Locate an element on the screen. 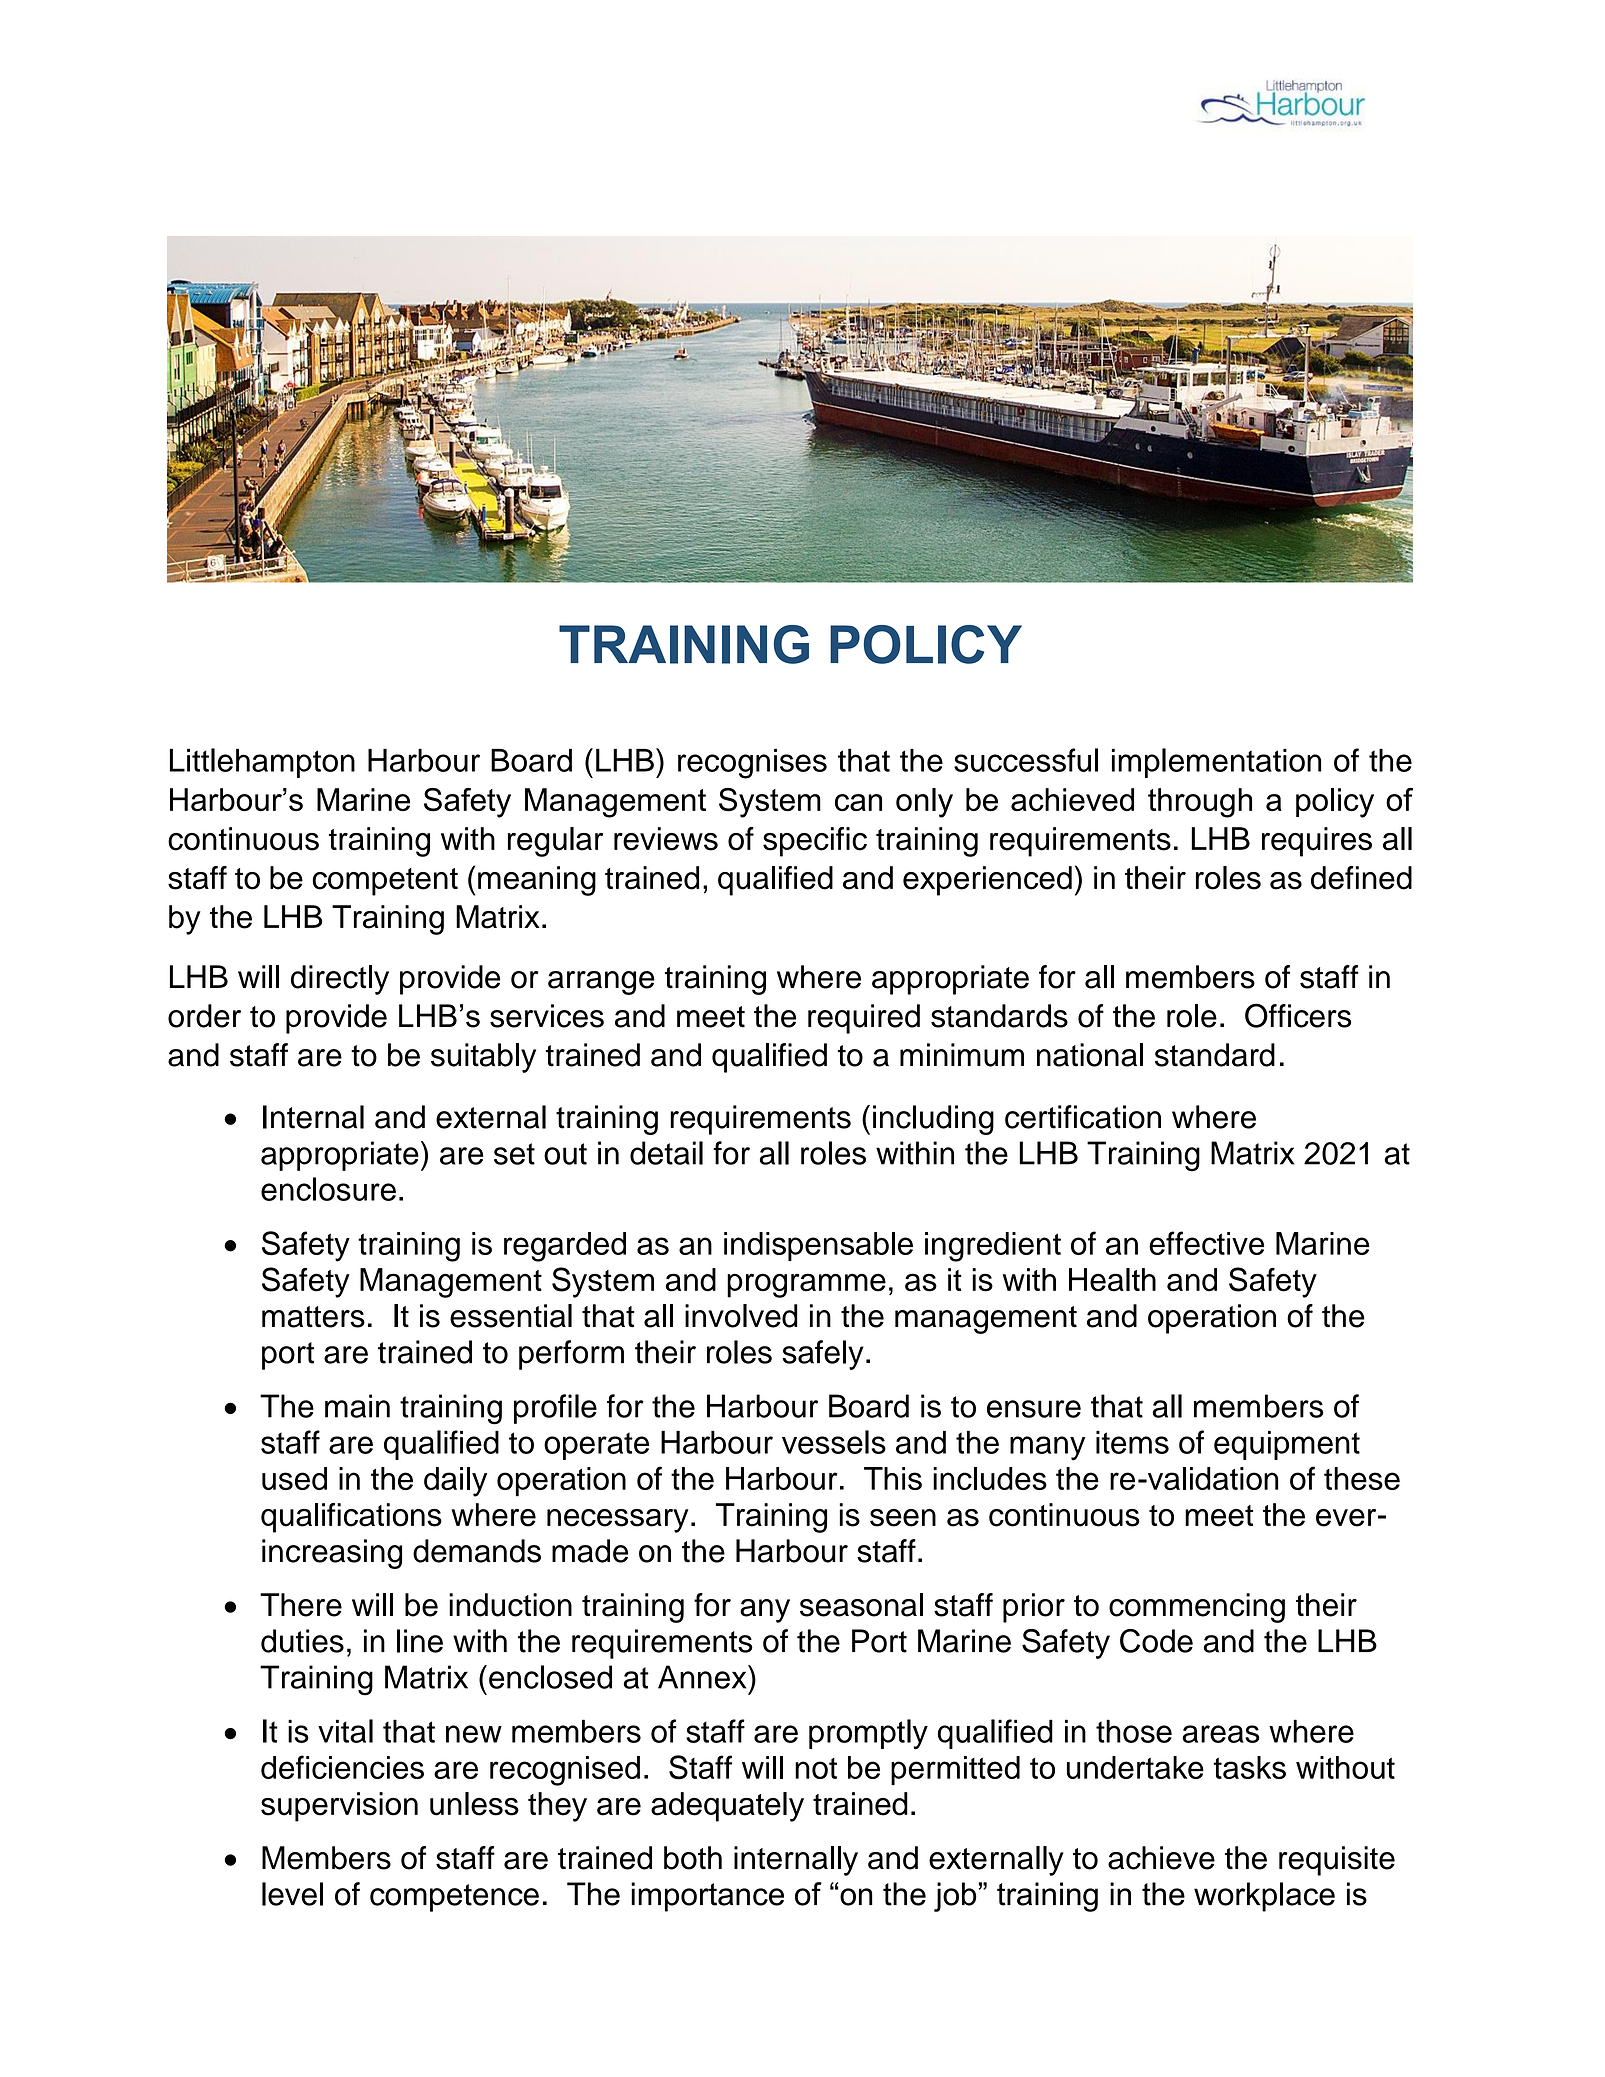 This screenshot has height=2077, width=1605. matters is located at coordinates (313, 1317).
